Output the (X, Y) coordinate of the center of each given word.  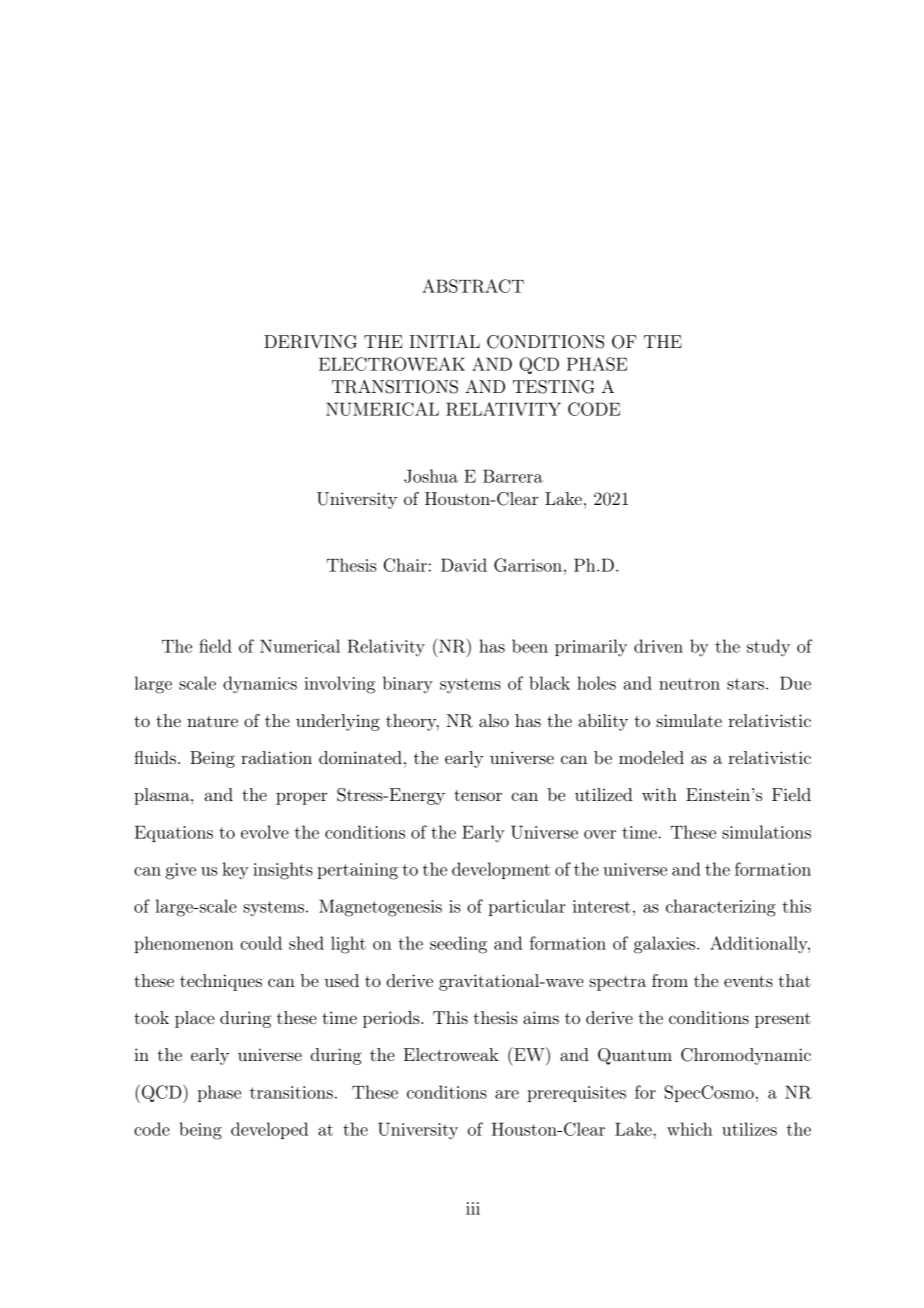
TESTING (553, 387)
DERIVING (310, 342)
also (494, 720)
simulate (689, 720)
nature (212, 721)
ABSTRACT (473, 286)
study (768, 648)
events (748, 981)
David (464, 565)
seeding (458, 945)
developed (269, 1130)
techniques (221, 982)
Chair (405, 565)
